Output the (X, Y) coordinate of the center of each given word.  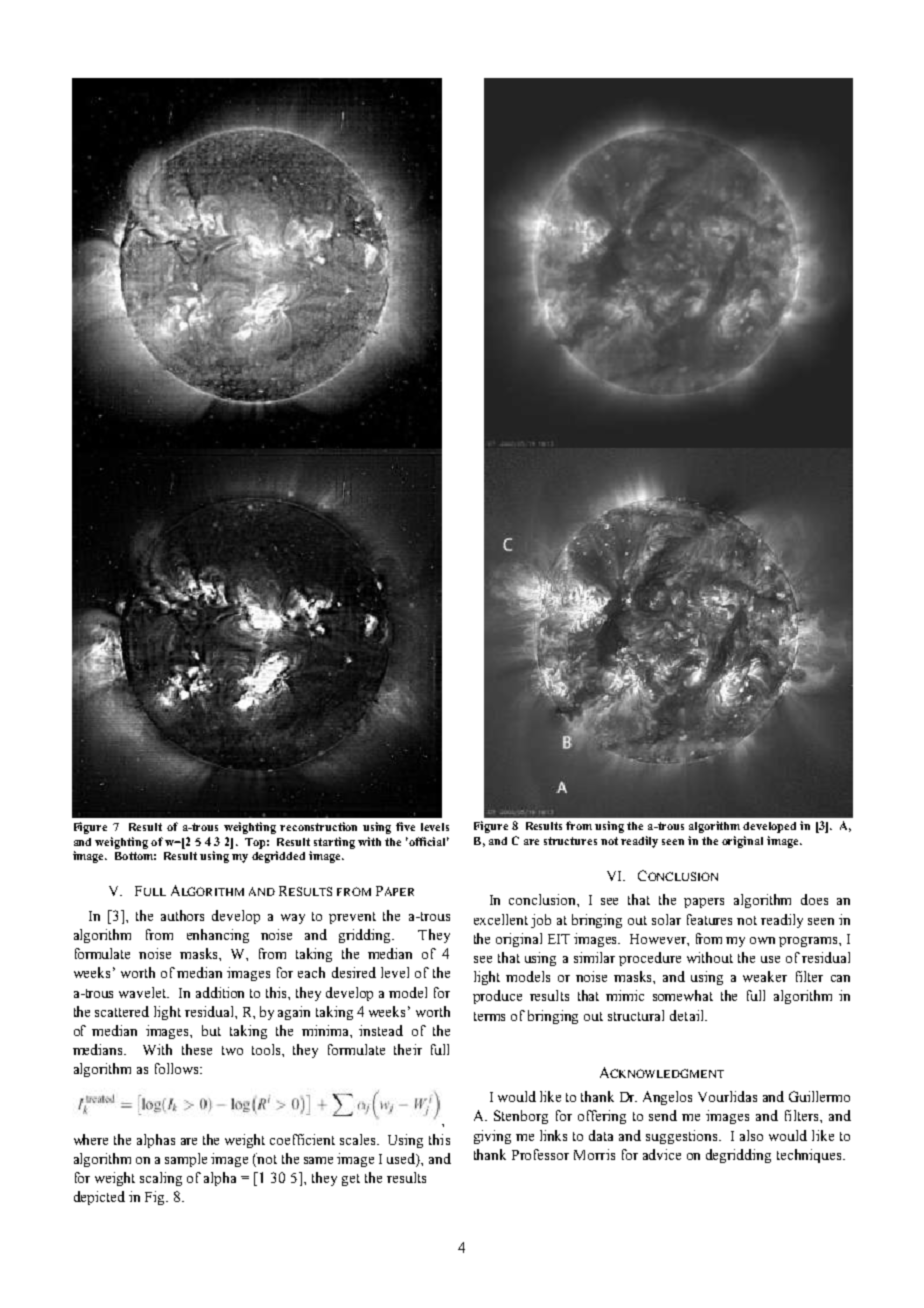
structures (570, 841)
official (429, 841)
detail (688, 1015)
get (351, 1180)
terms (489, 1016)
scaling (161, 1179)
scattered (122, 1011)
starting (334, 843)
